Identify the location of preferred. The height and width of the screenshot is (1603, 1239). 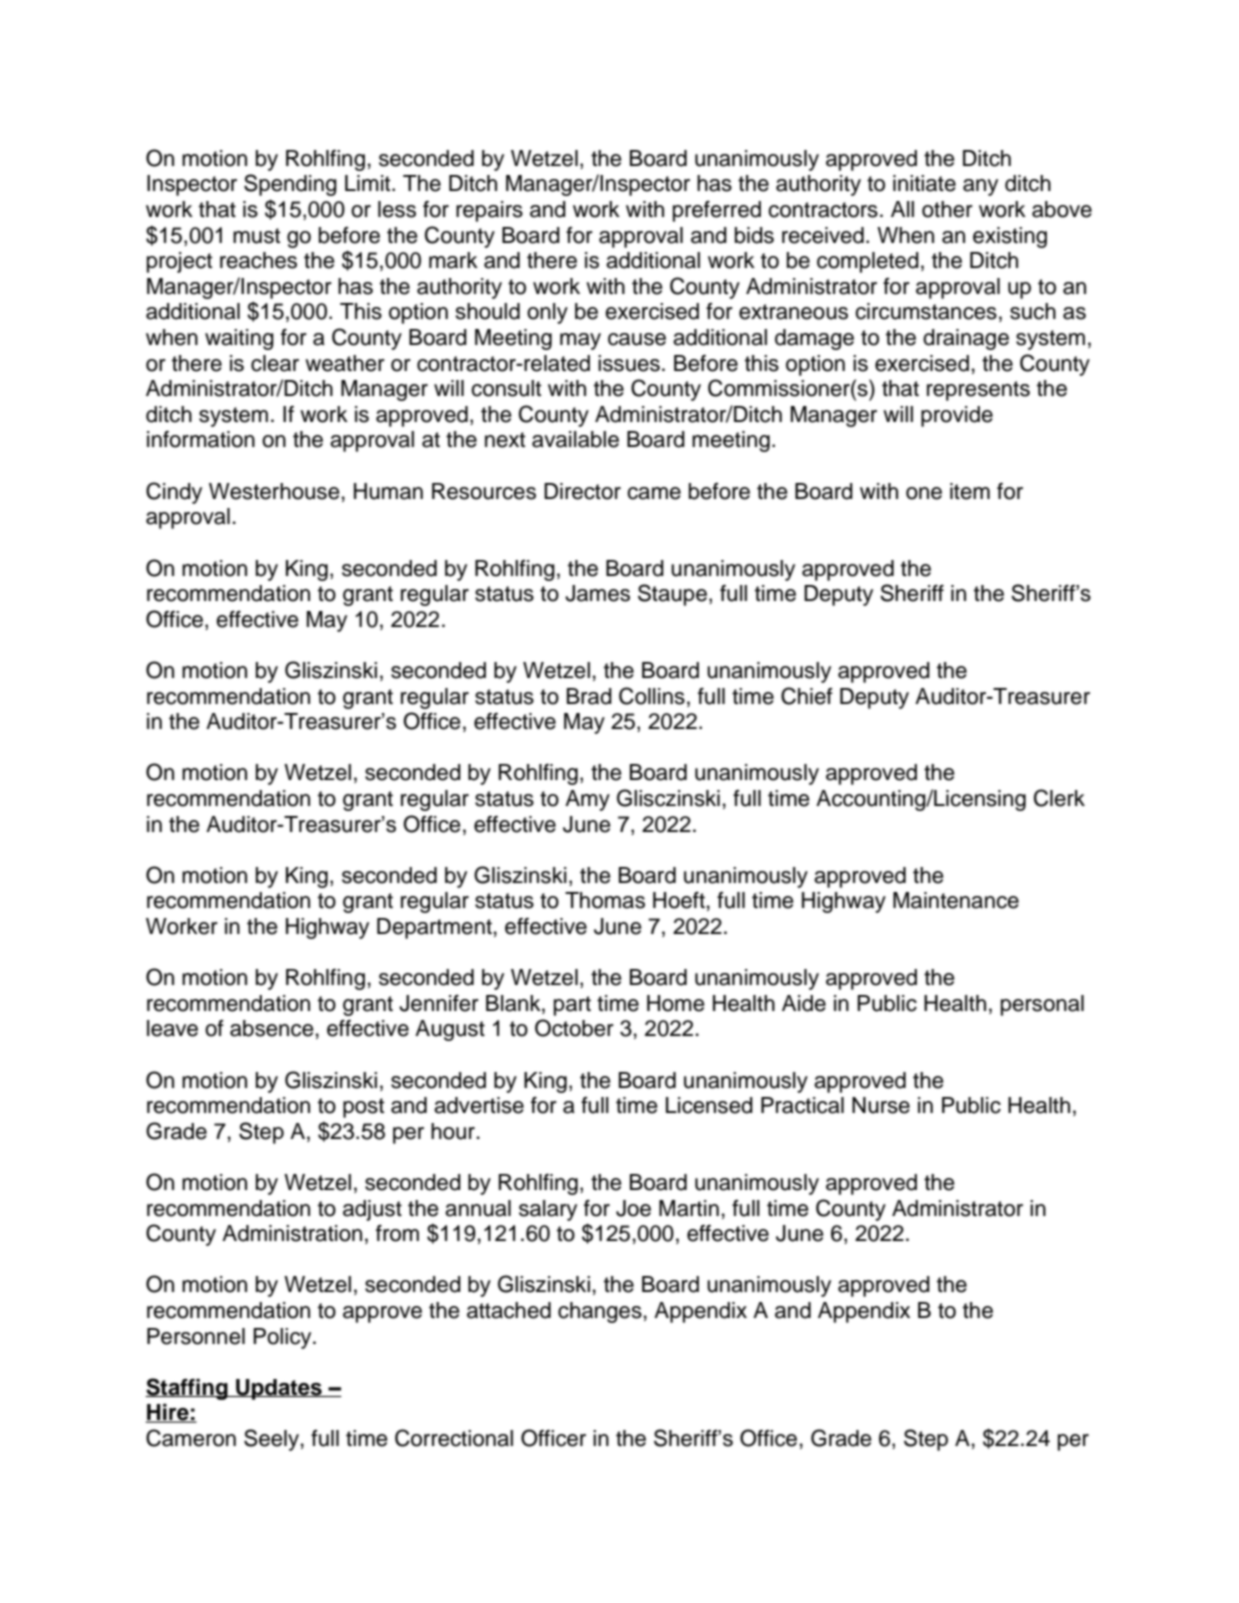
(717, 211).
